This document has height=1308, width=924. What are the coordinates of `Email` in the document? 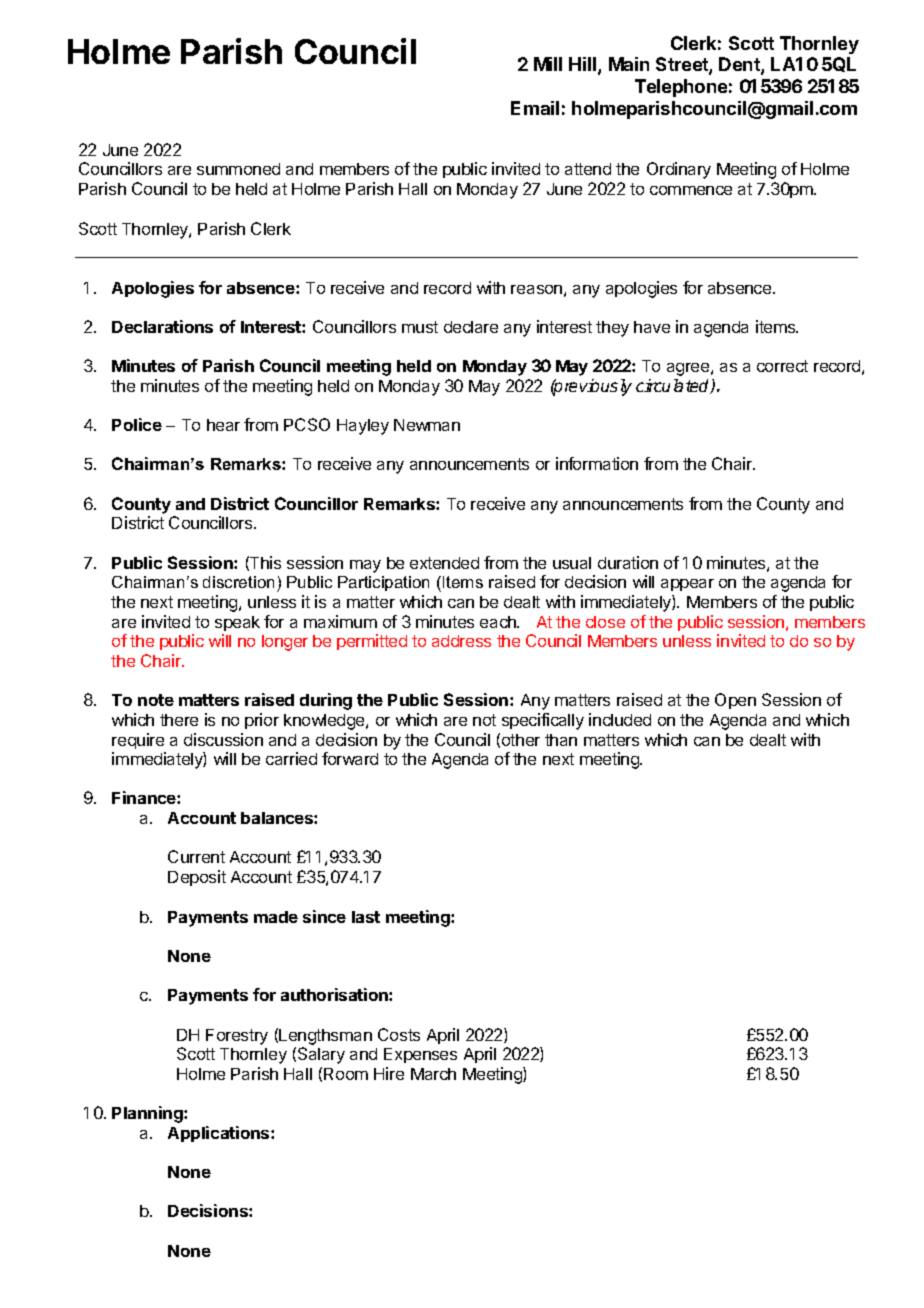 It's located at (535, 108).
